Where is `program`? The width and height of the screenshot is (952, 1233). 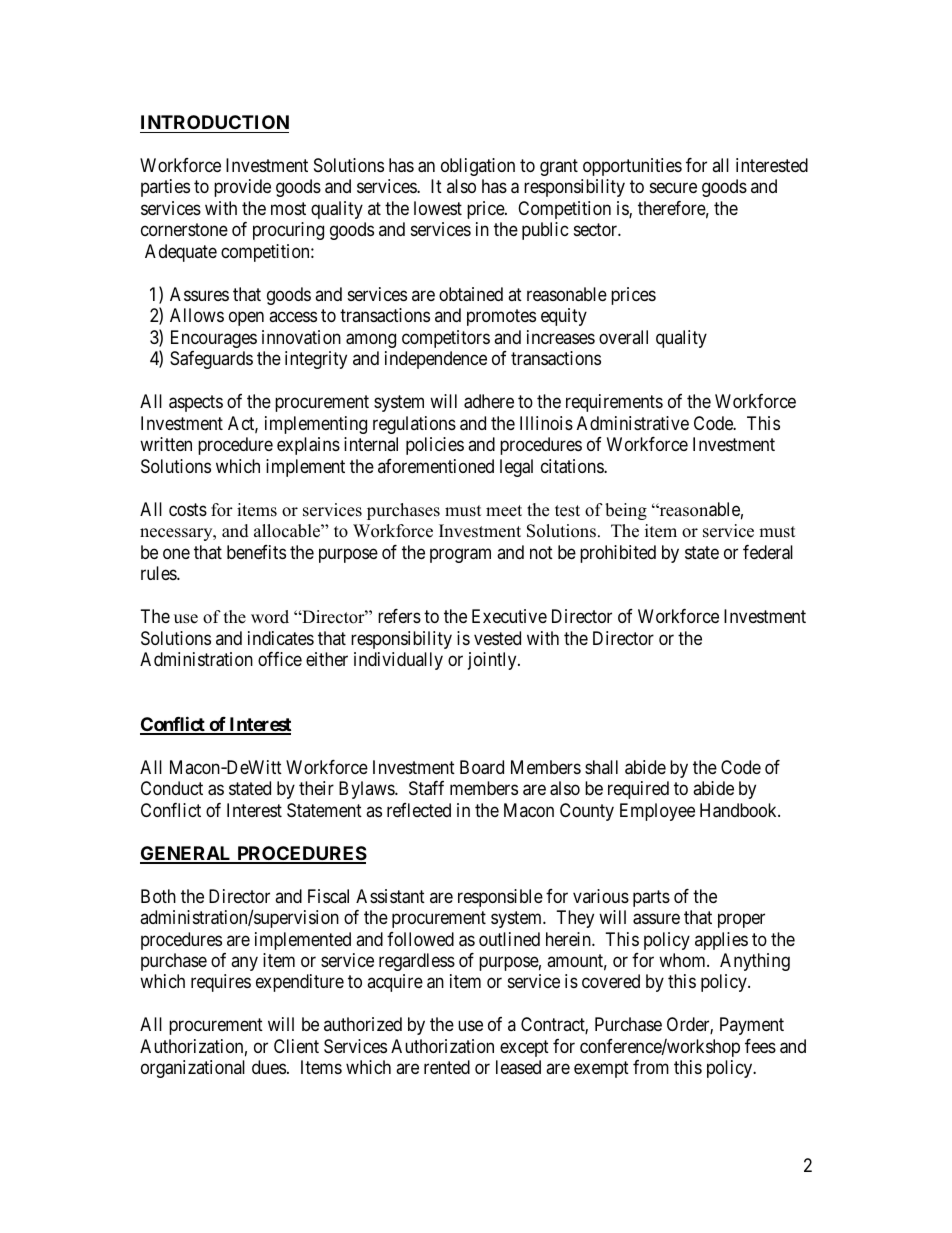 program is located at coordinates (460, 555).
